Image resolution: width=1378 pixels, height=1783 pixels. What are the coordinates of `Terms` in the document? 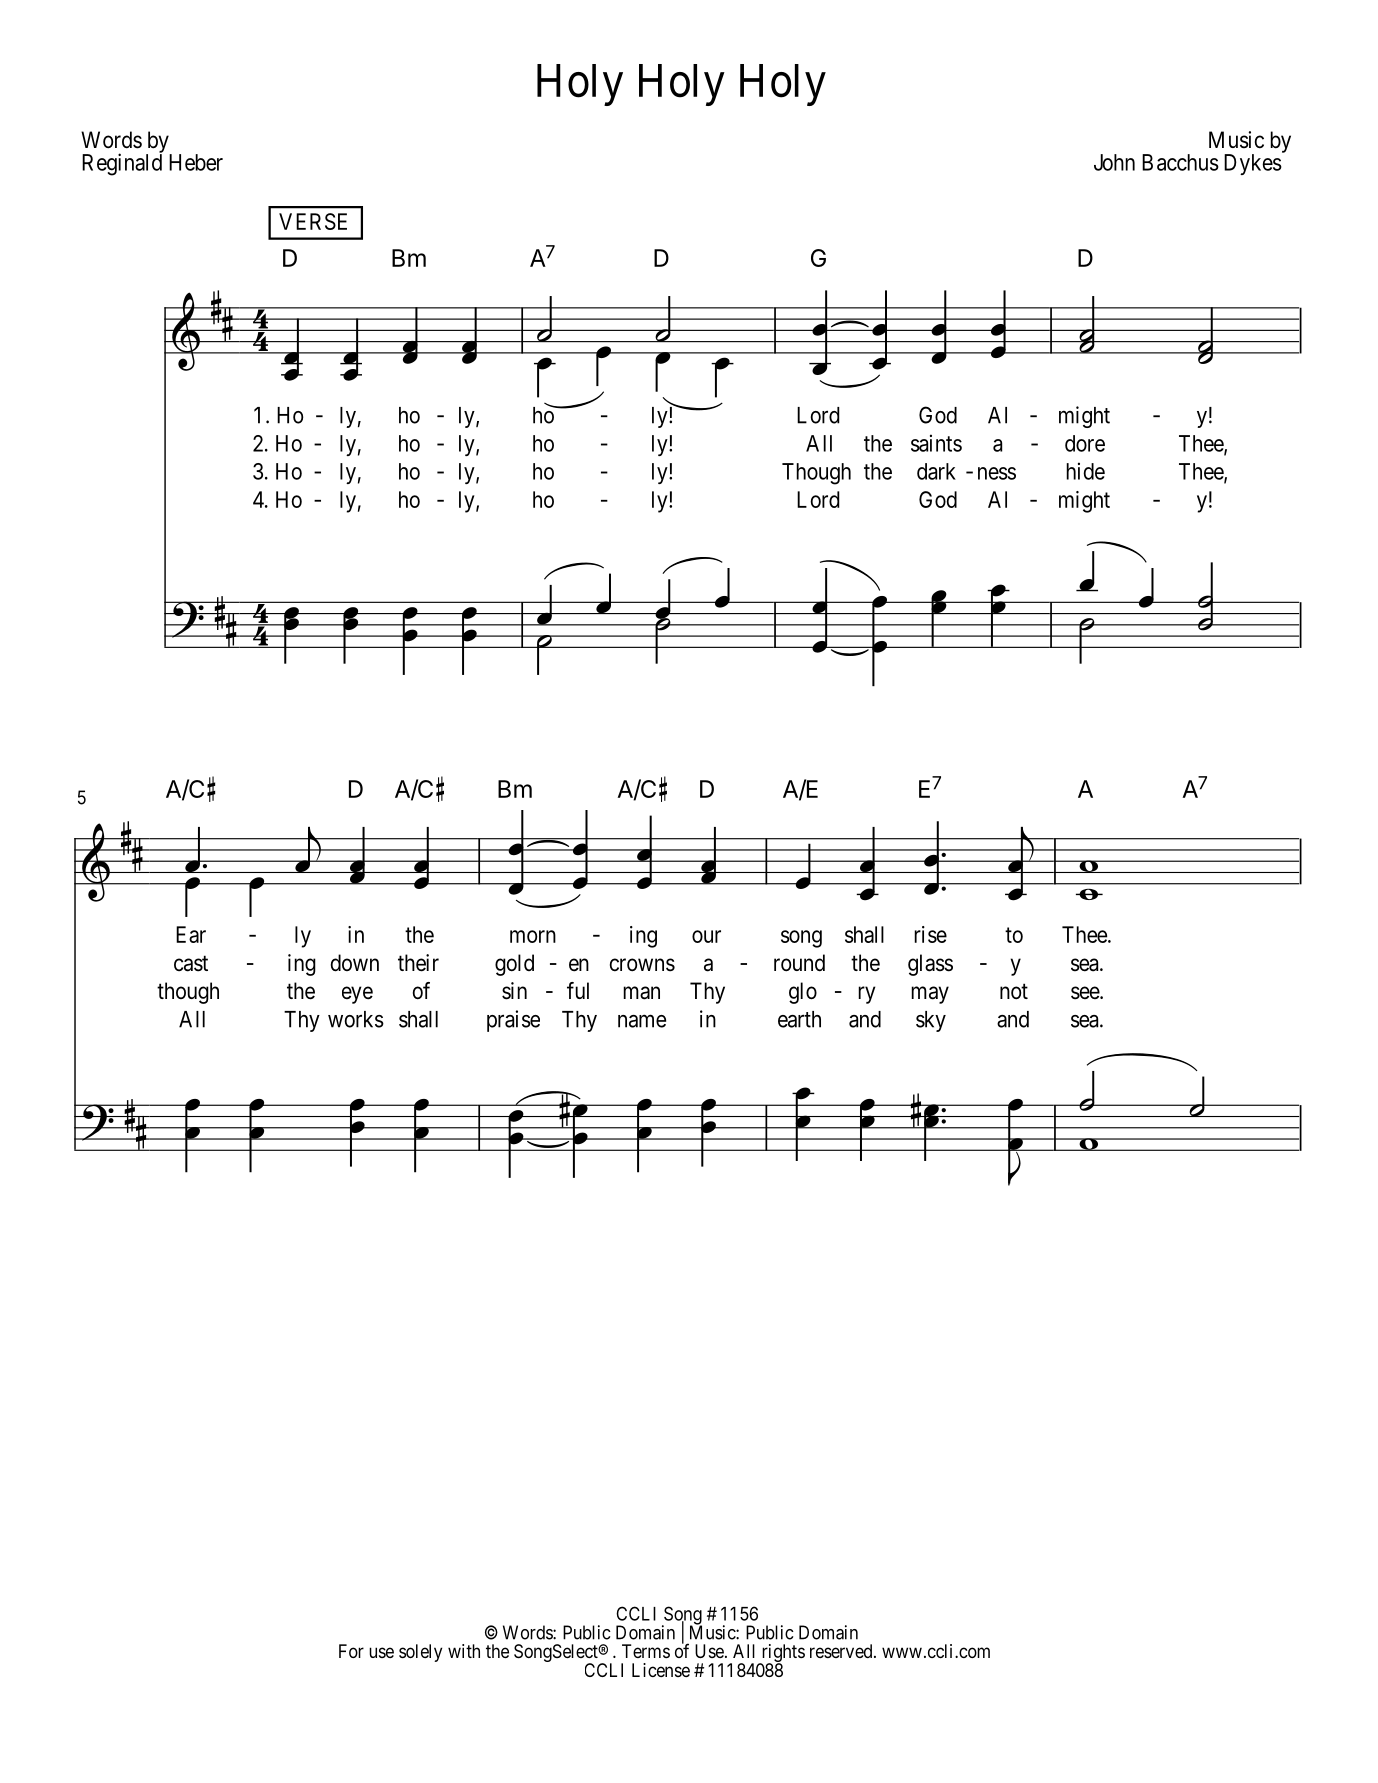 It's located at (646, 1651).
